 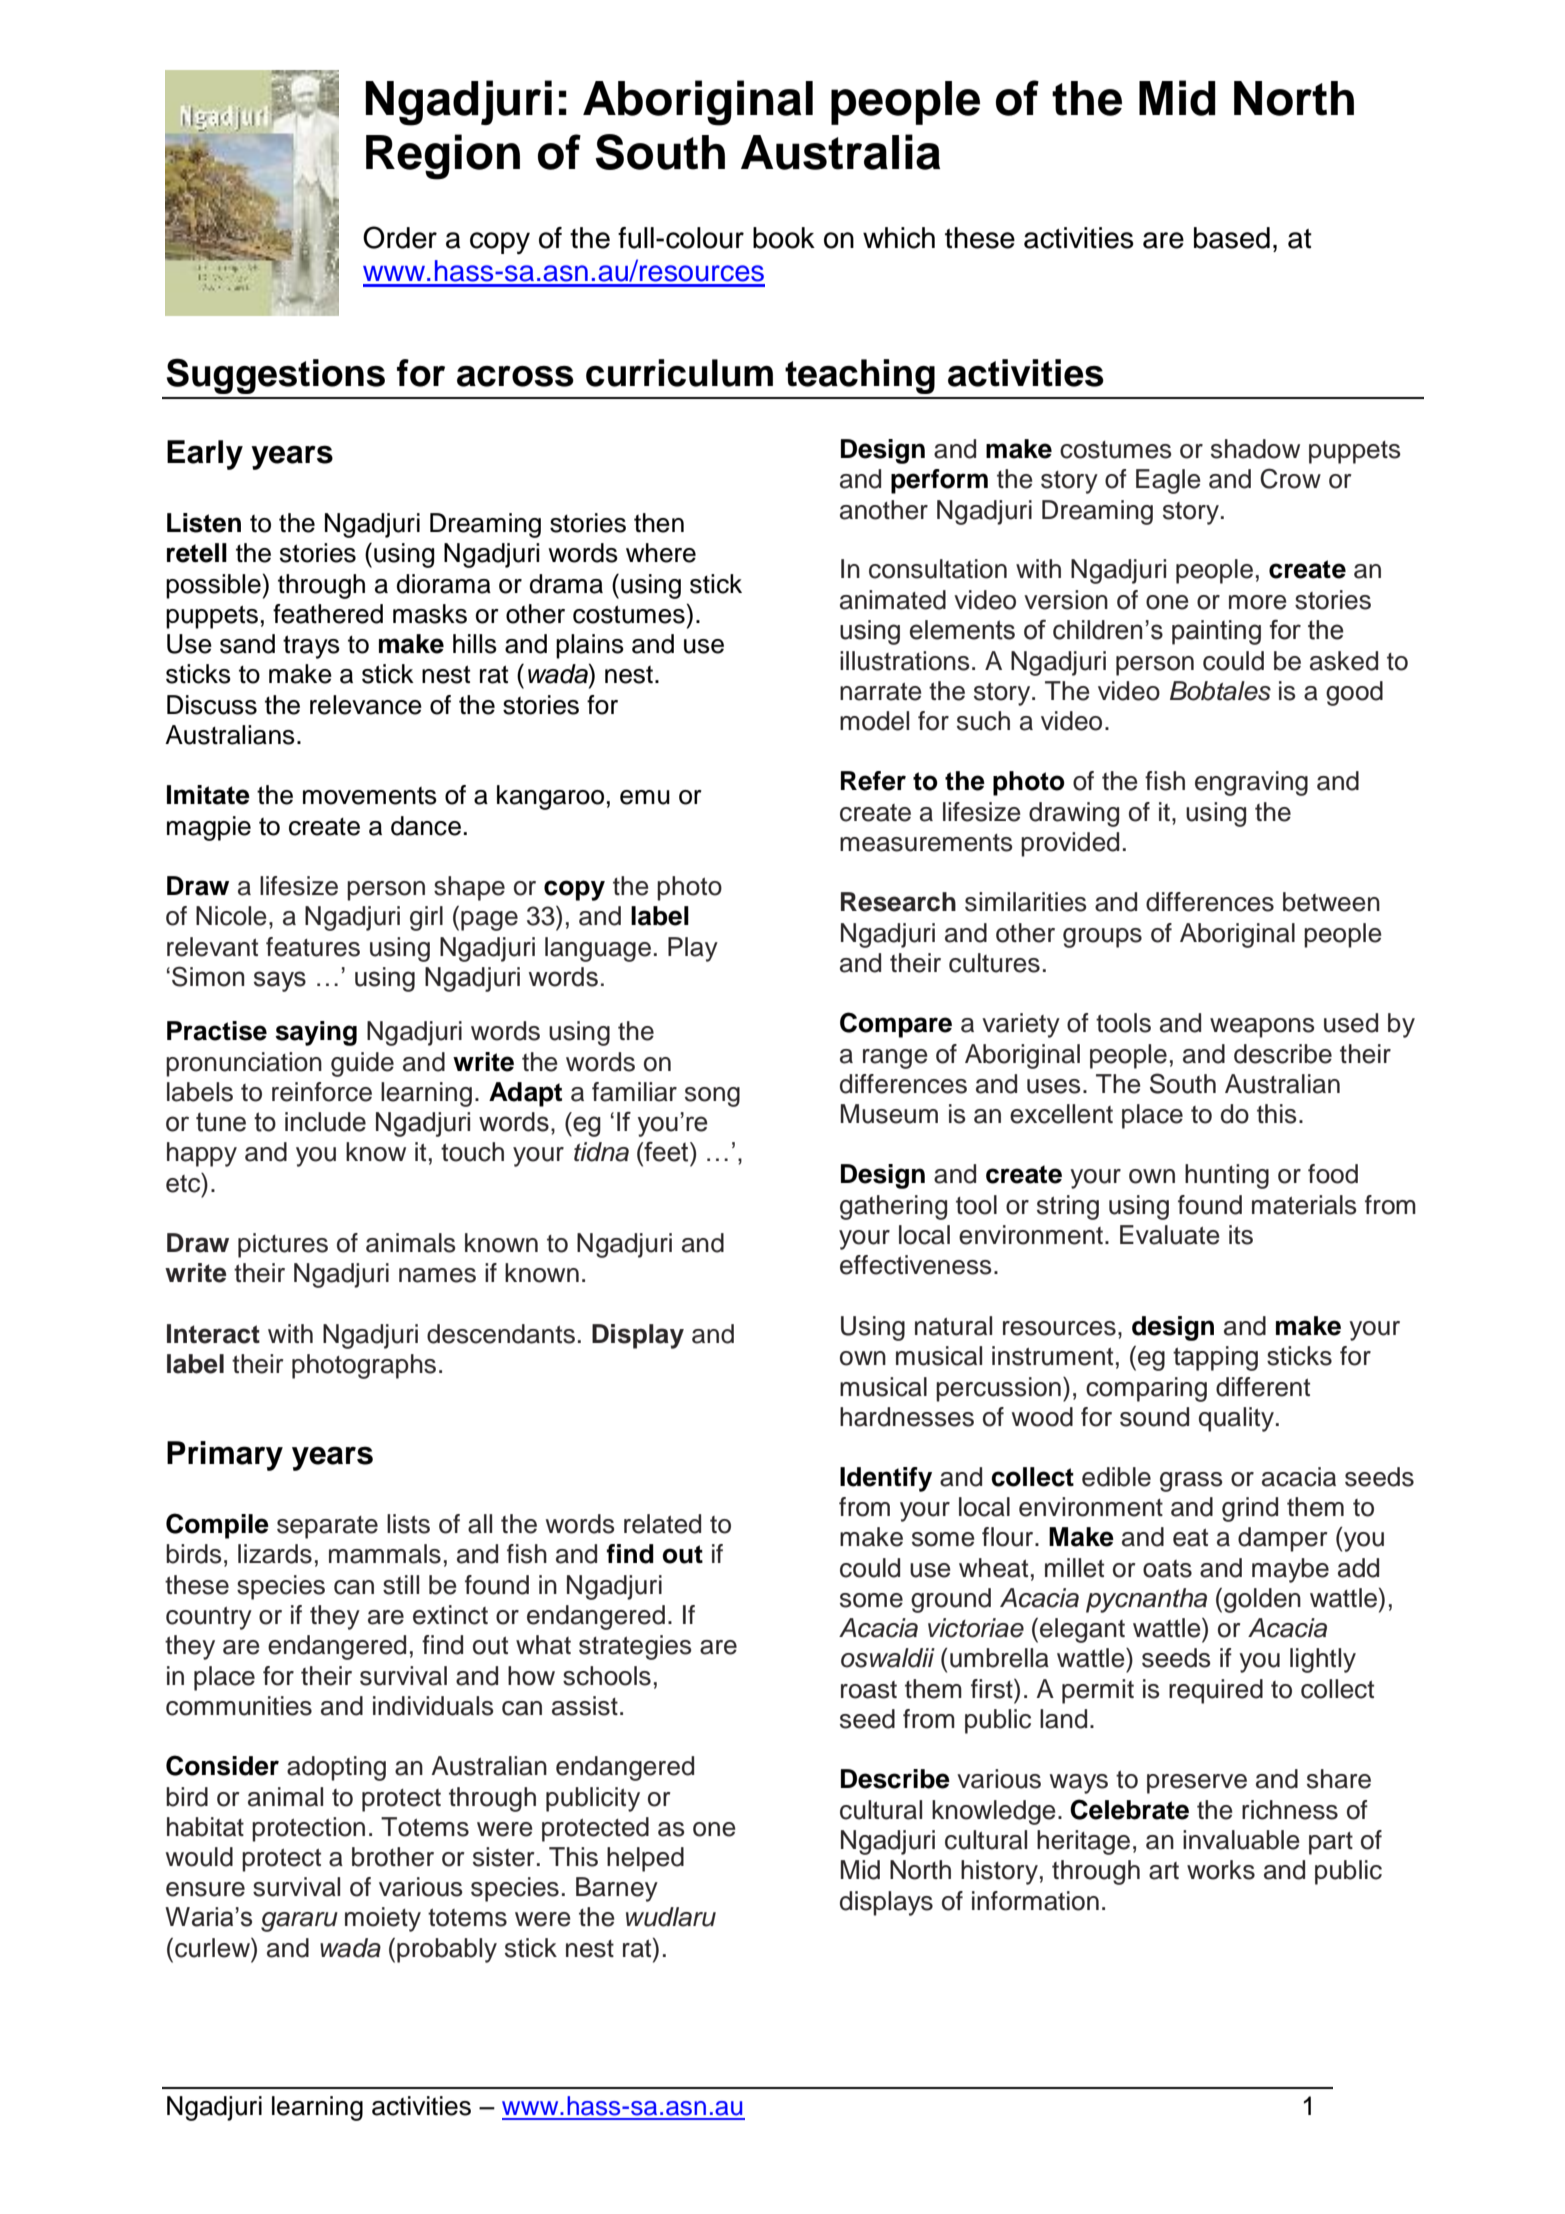 What do you see at coordinates (400, 237) in the document?
I see `Order` at bounding box center [400, 237].
